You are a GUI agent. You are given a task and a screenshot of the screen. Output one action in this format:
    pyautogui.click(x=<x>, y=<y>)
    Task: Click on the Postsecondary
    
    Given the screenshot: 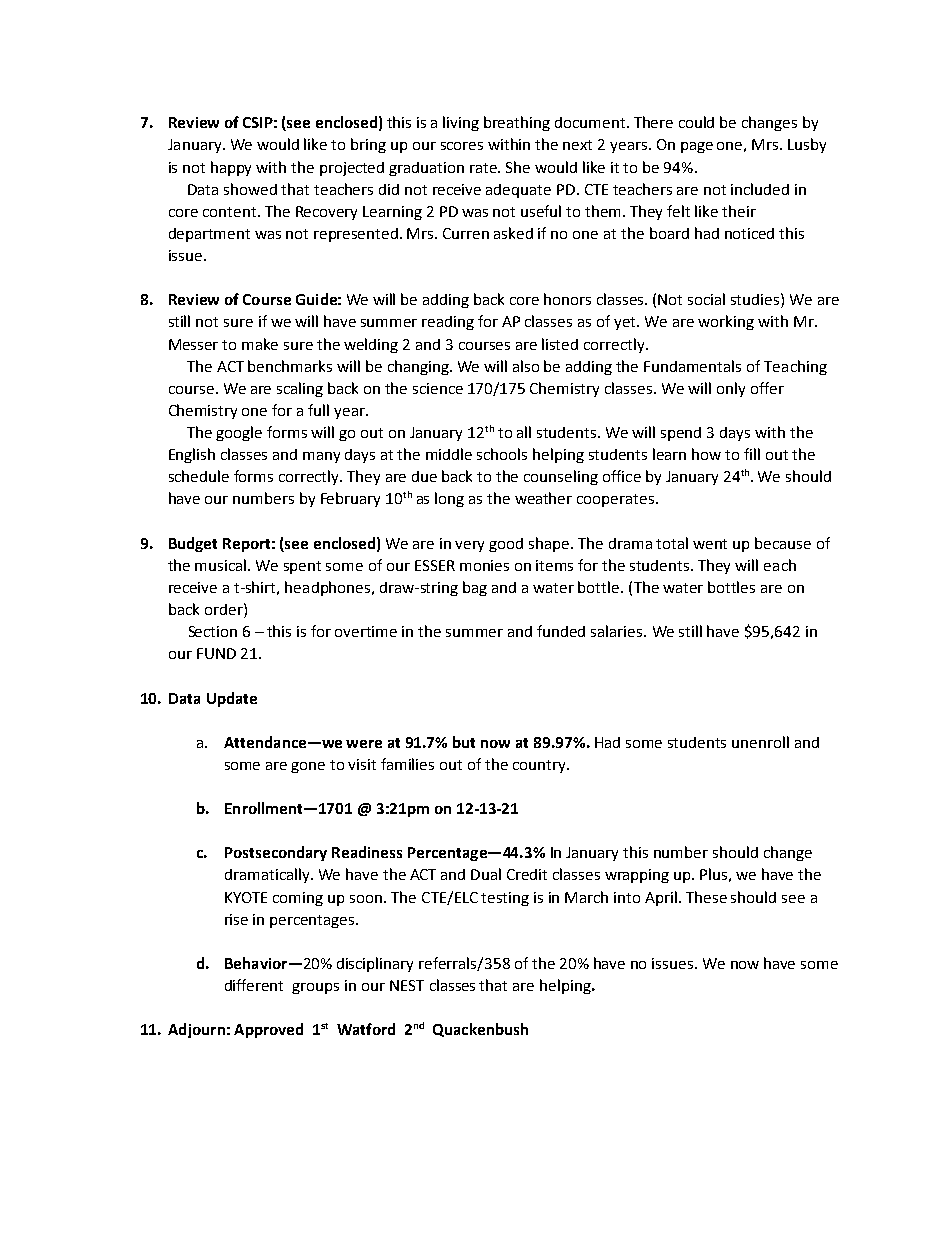 What is the action you would take?
    pyautogui.click(x=276, y=853)
